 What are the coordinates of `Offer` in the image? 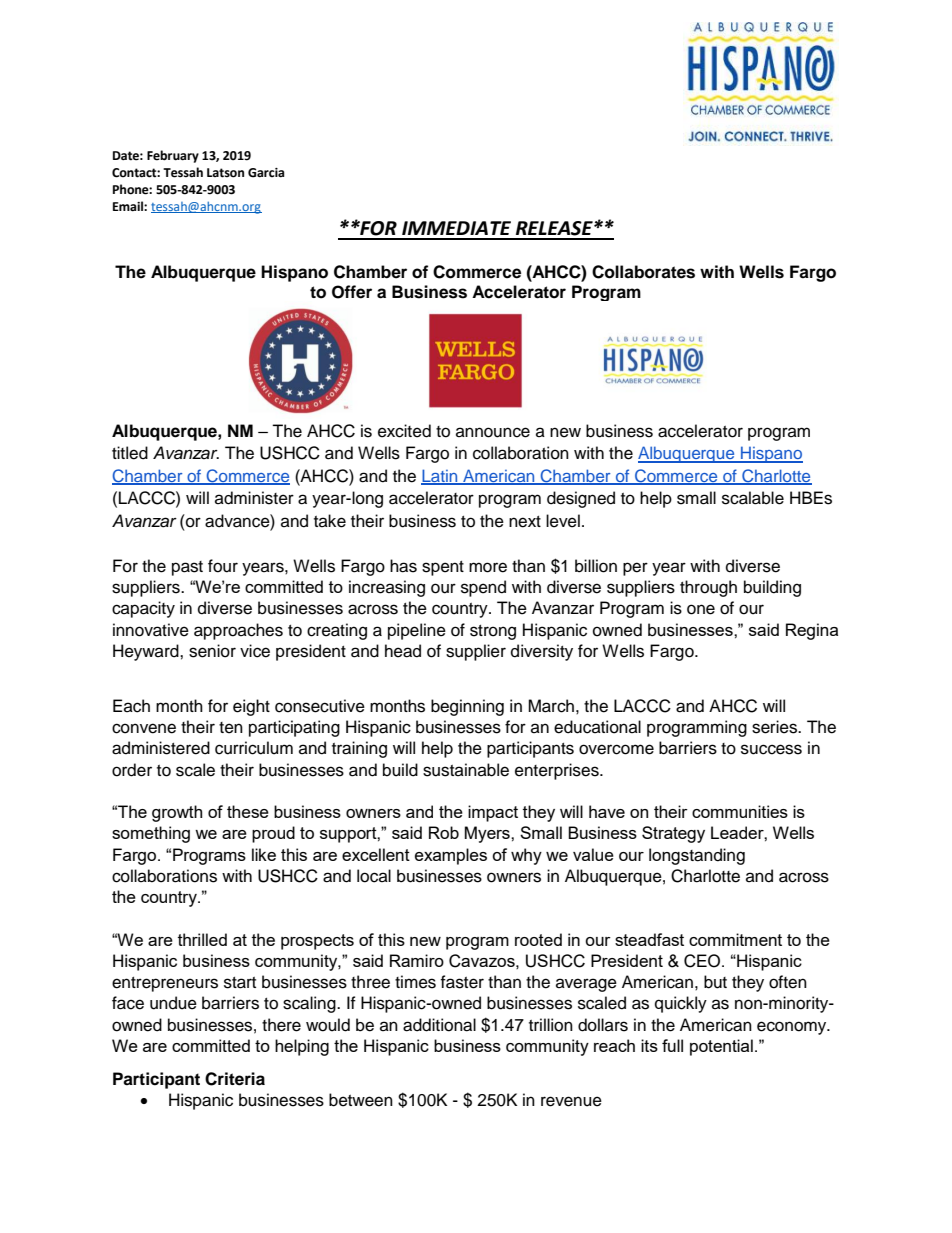 It's located at (352, 292).
